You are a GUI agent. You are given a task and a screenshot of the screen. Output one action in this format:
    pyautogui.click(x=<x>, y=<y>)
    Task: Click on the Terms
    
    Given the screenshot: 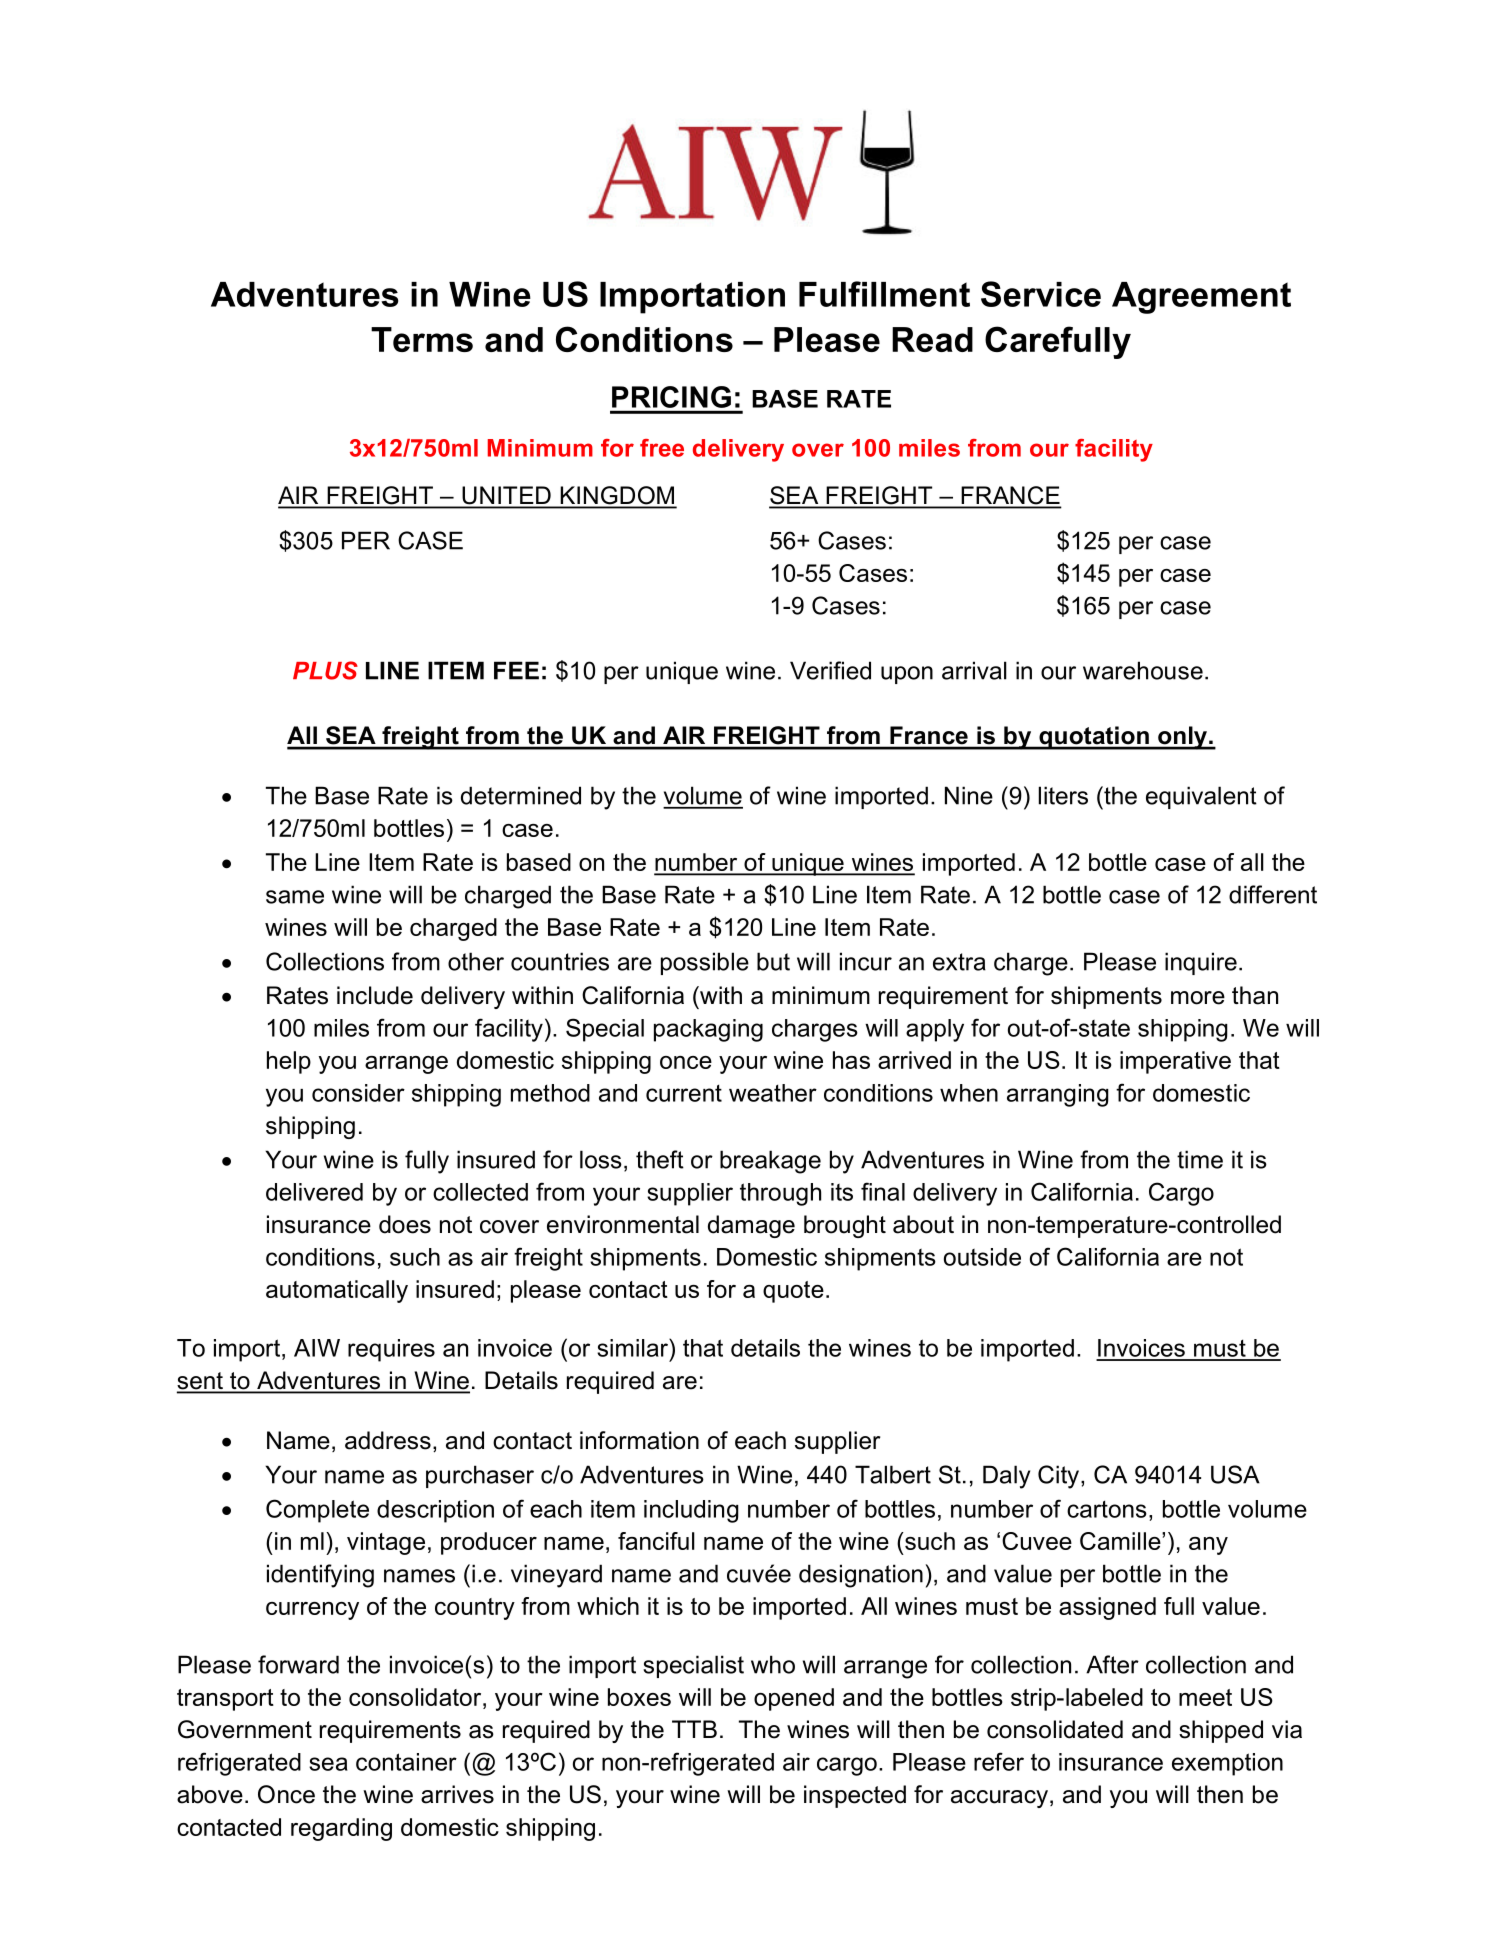 What is the action you would take?
    pyautogui.click(x=422, y=339)
